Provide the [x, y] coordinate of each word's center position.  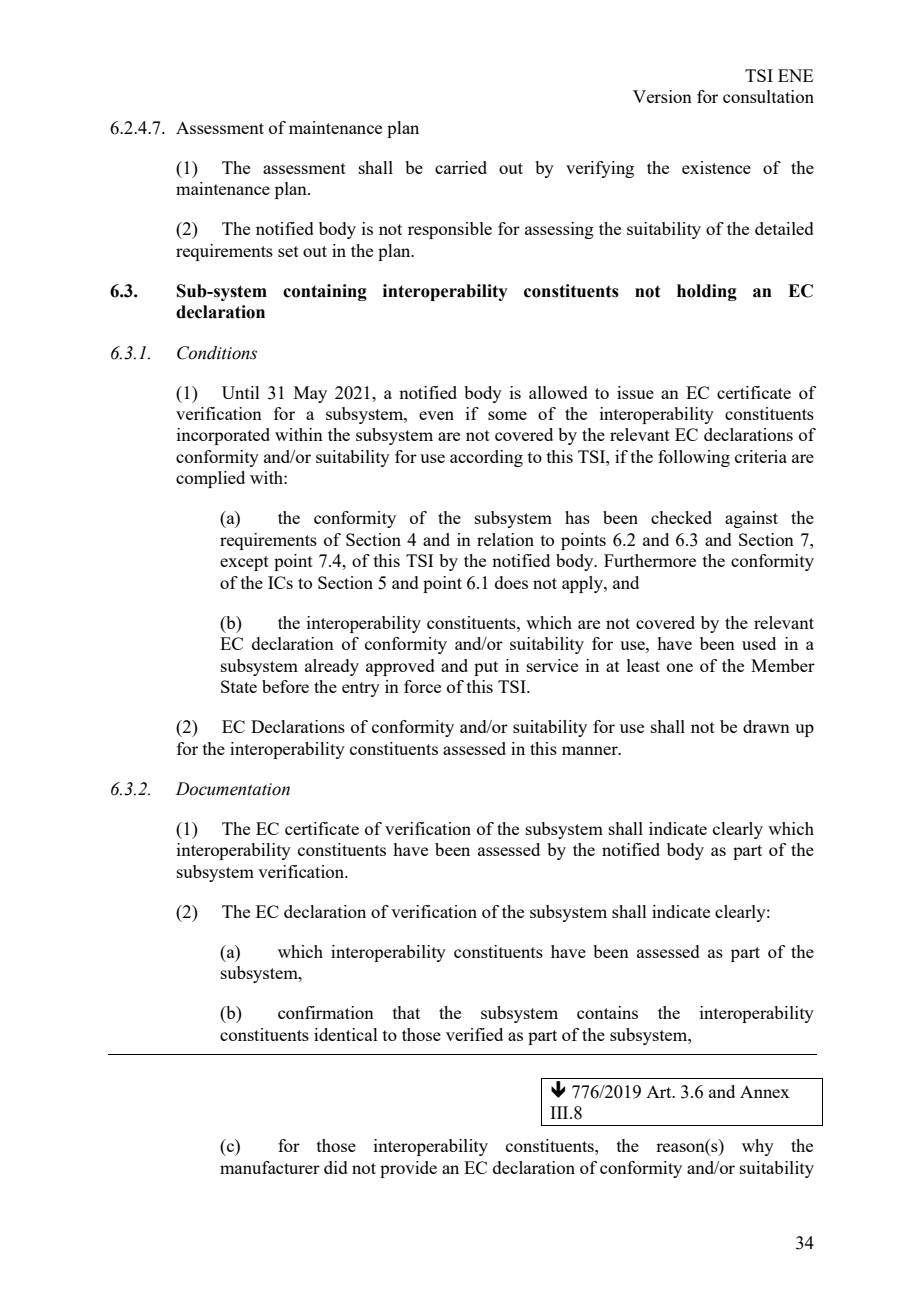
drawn [766, 726]
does [511, 582]
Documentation [233, 789]
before [285, 686]
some [507, 415]
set [288, 251]
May [310, 394]
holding [707, 292]
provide [408, 1169]
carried [461, 167]
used [759, 643]
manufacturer [270, 1167]
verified [474, 1034]
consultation [768, 96]
